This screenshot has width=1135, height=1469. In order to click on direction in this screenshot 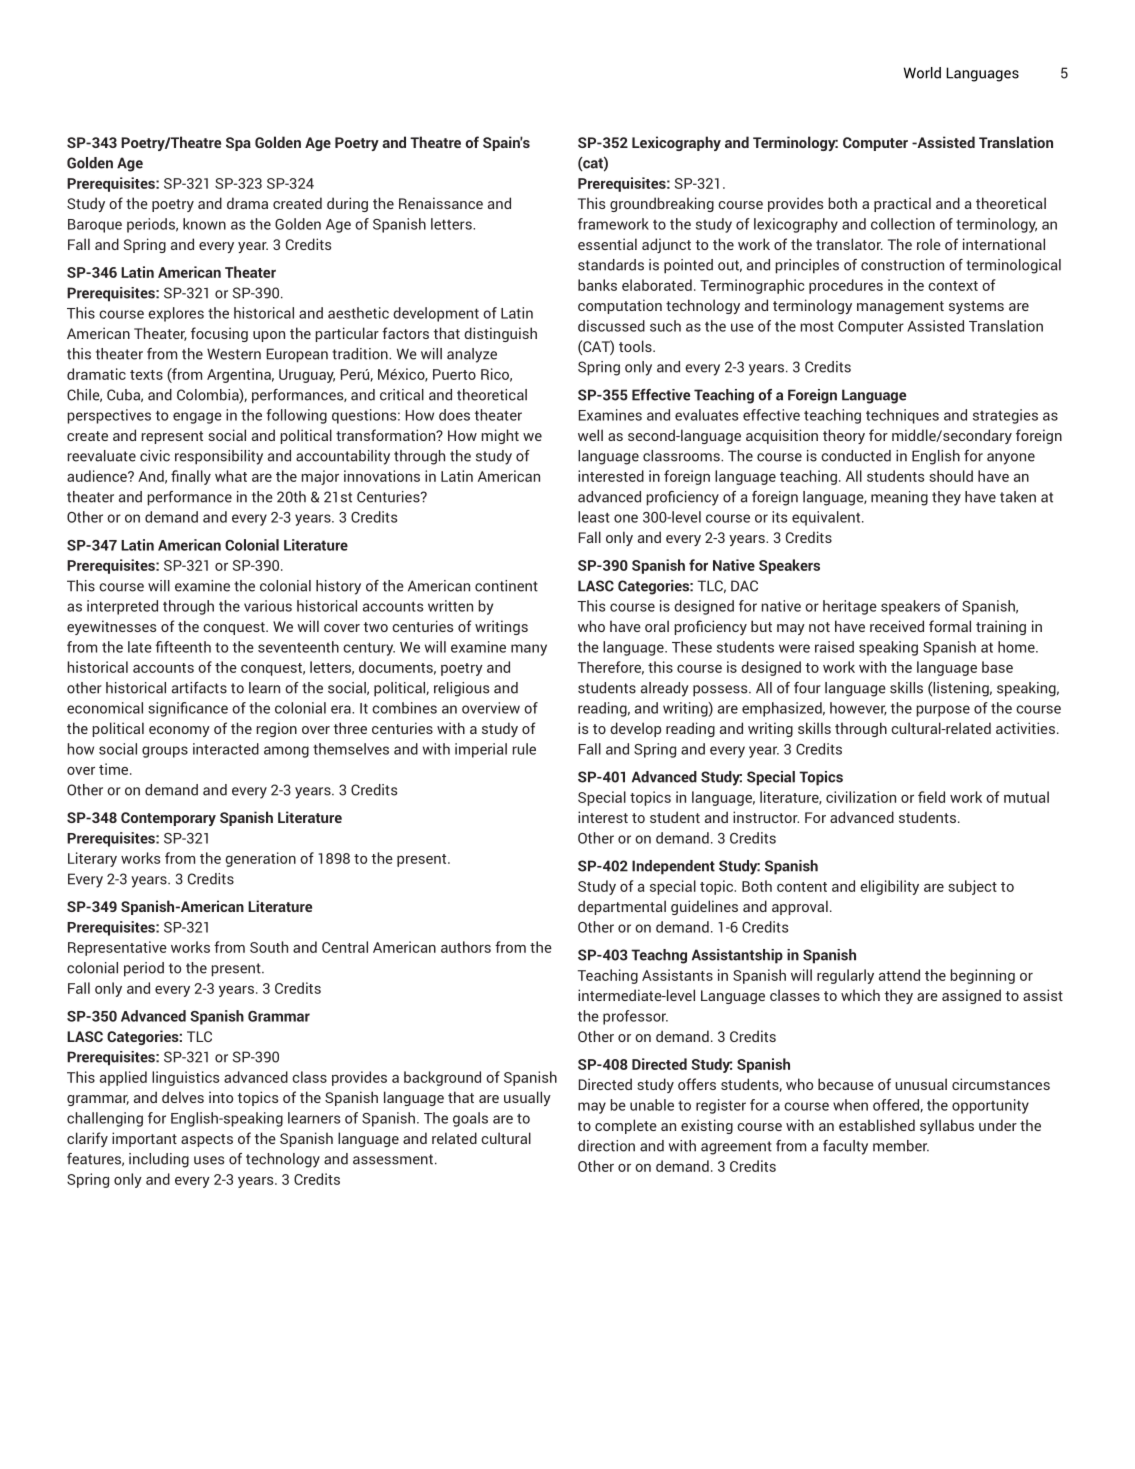, I will do `click(606, 1146)`.
